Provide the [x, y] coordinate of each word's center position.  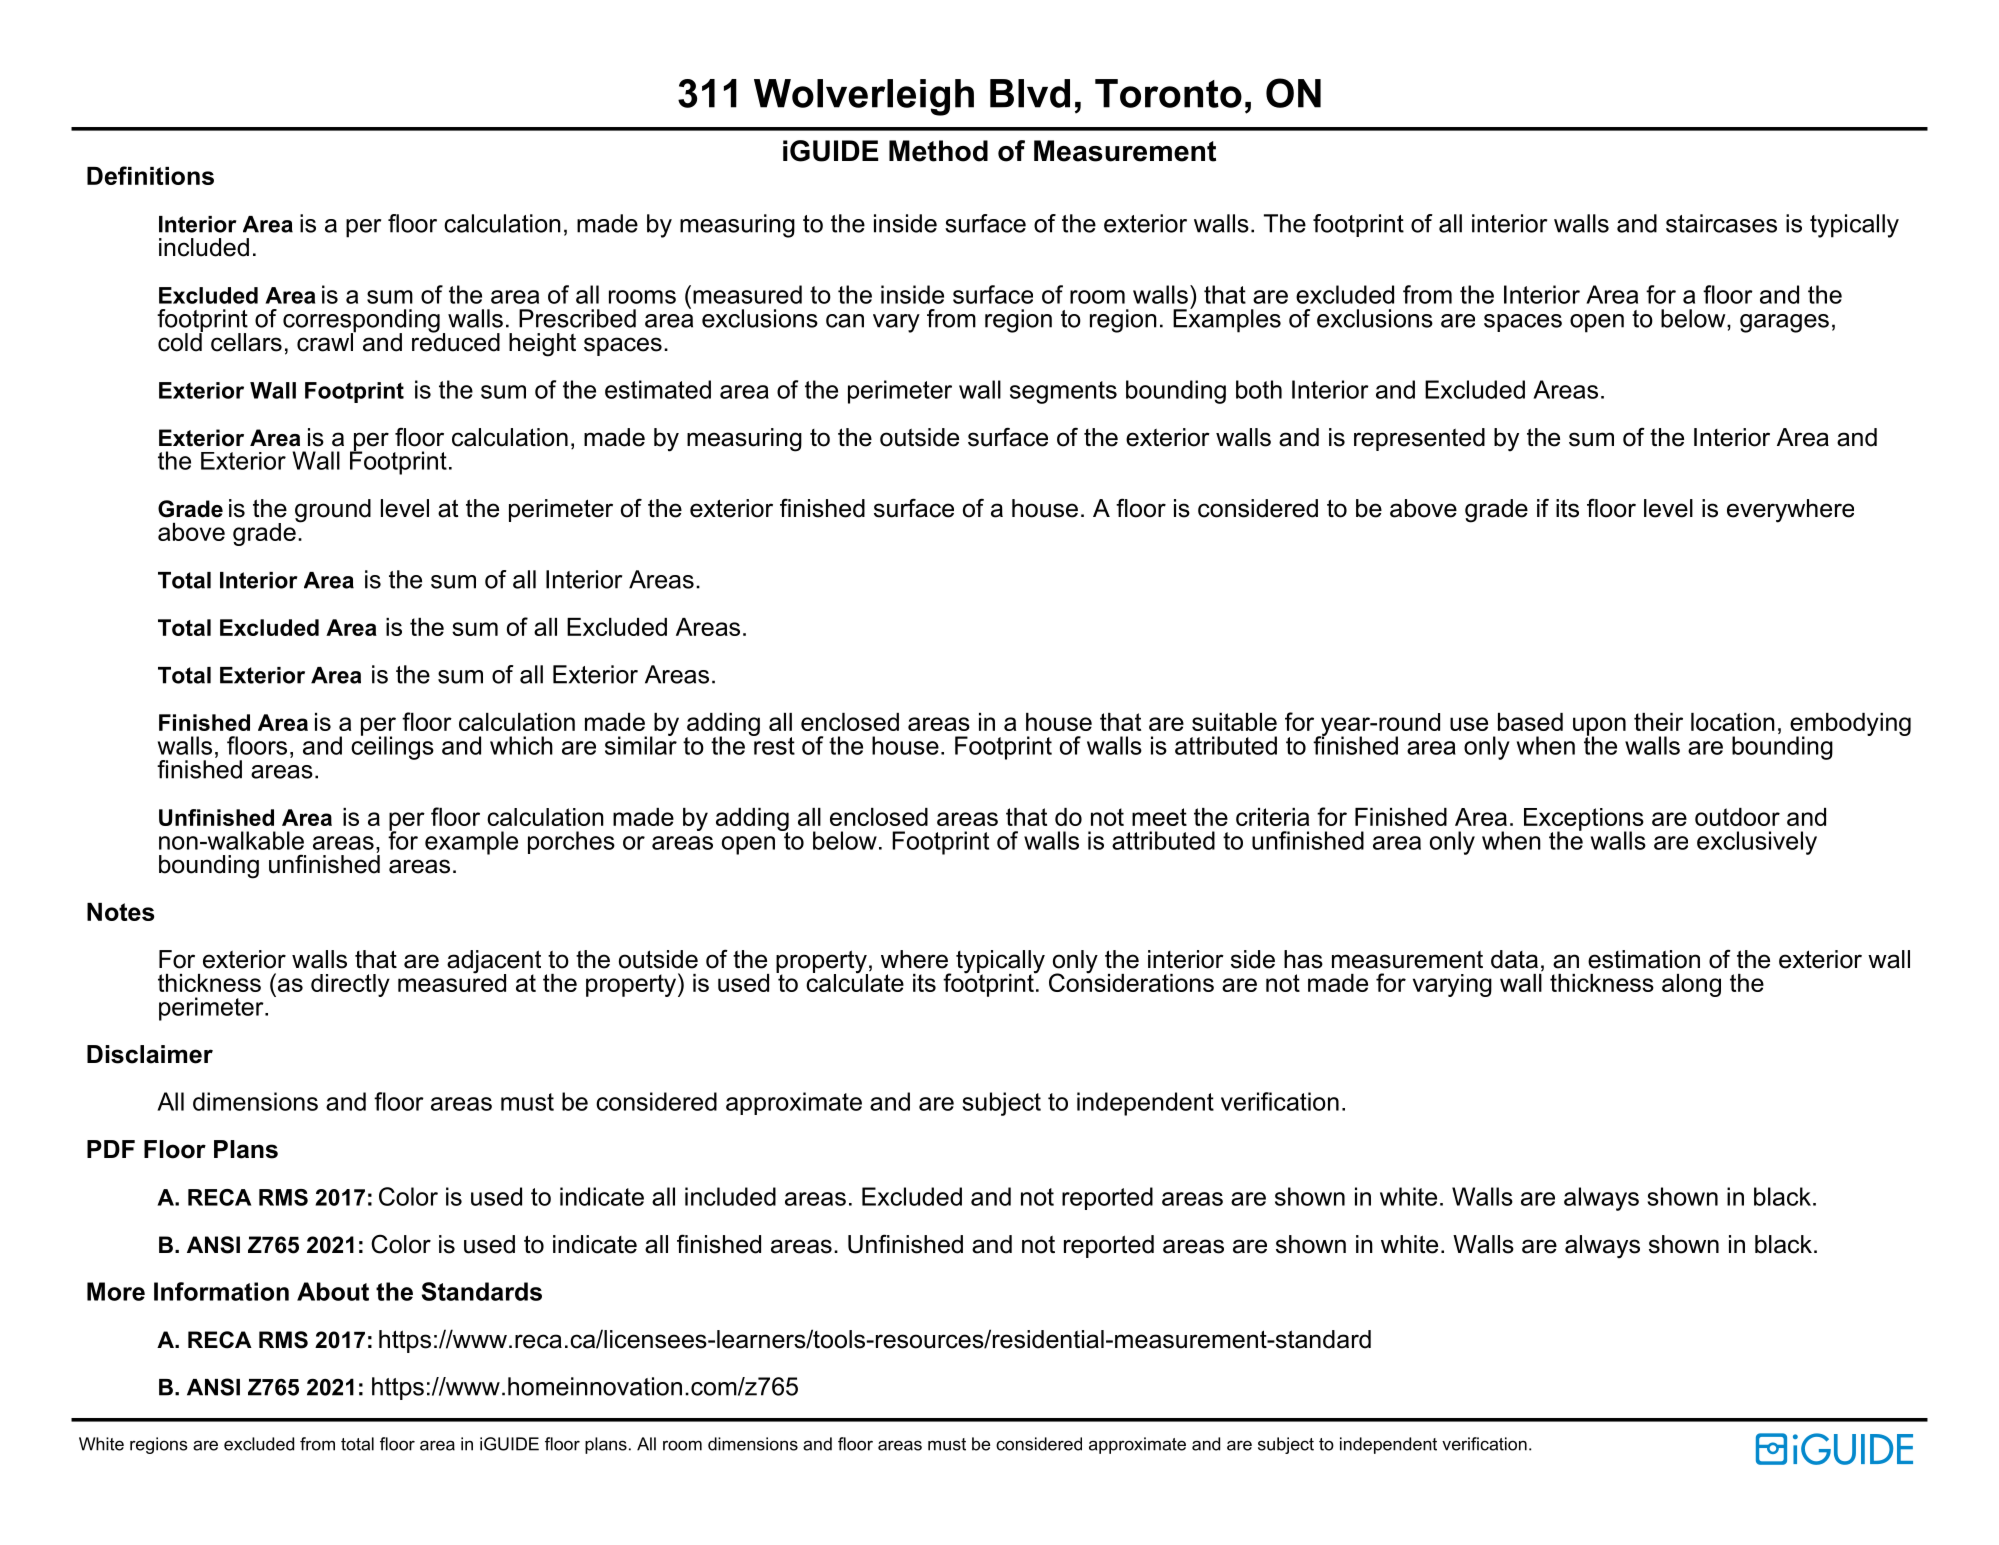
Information [221, 1291]
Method [938, 151]
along [1691, 985]
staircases [1721, 223]
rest [773, 744]
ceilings [392, 747]
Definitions [150, 175]
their [1658, 722]
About [333, 1291]
